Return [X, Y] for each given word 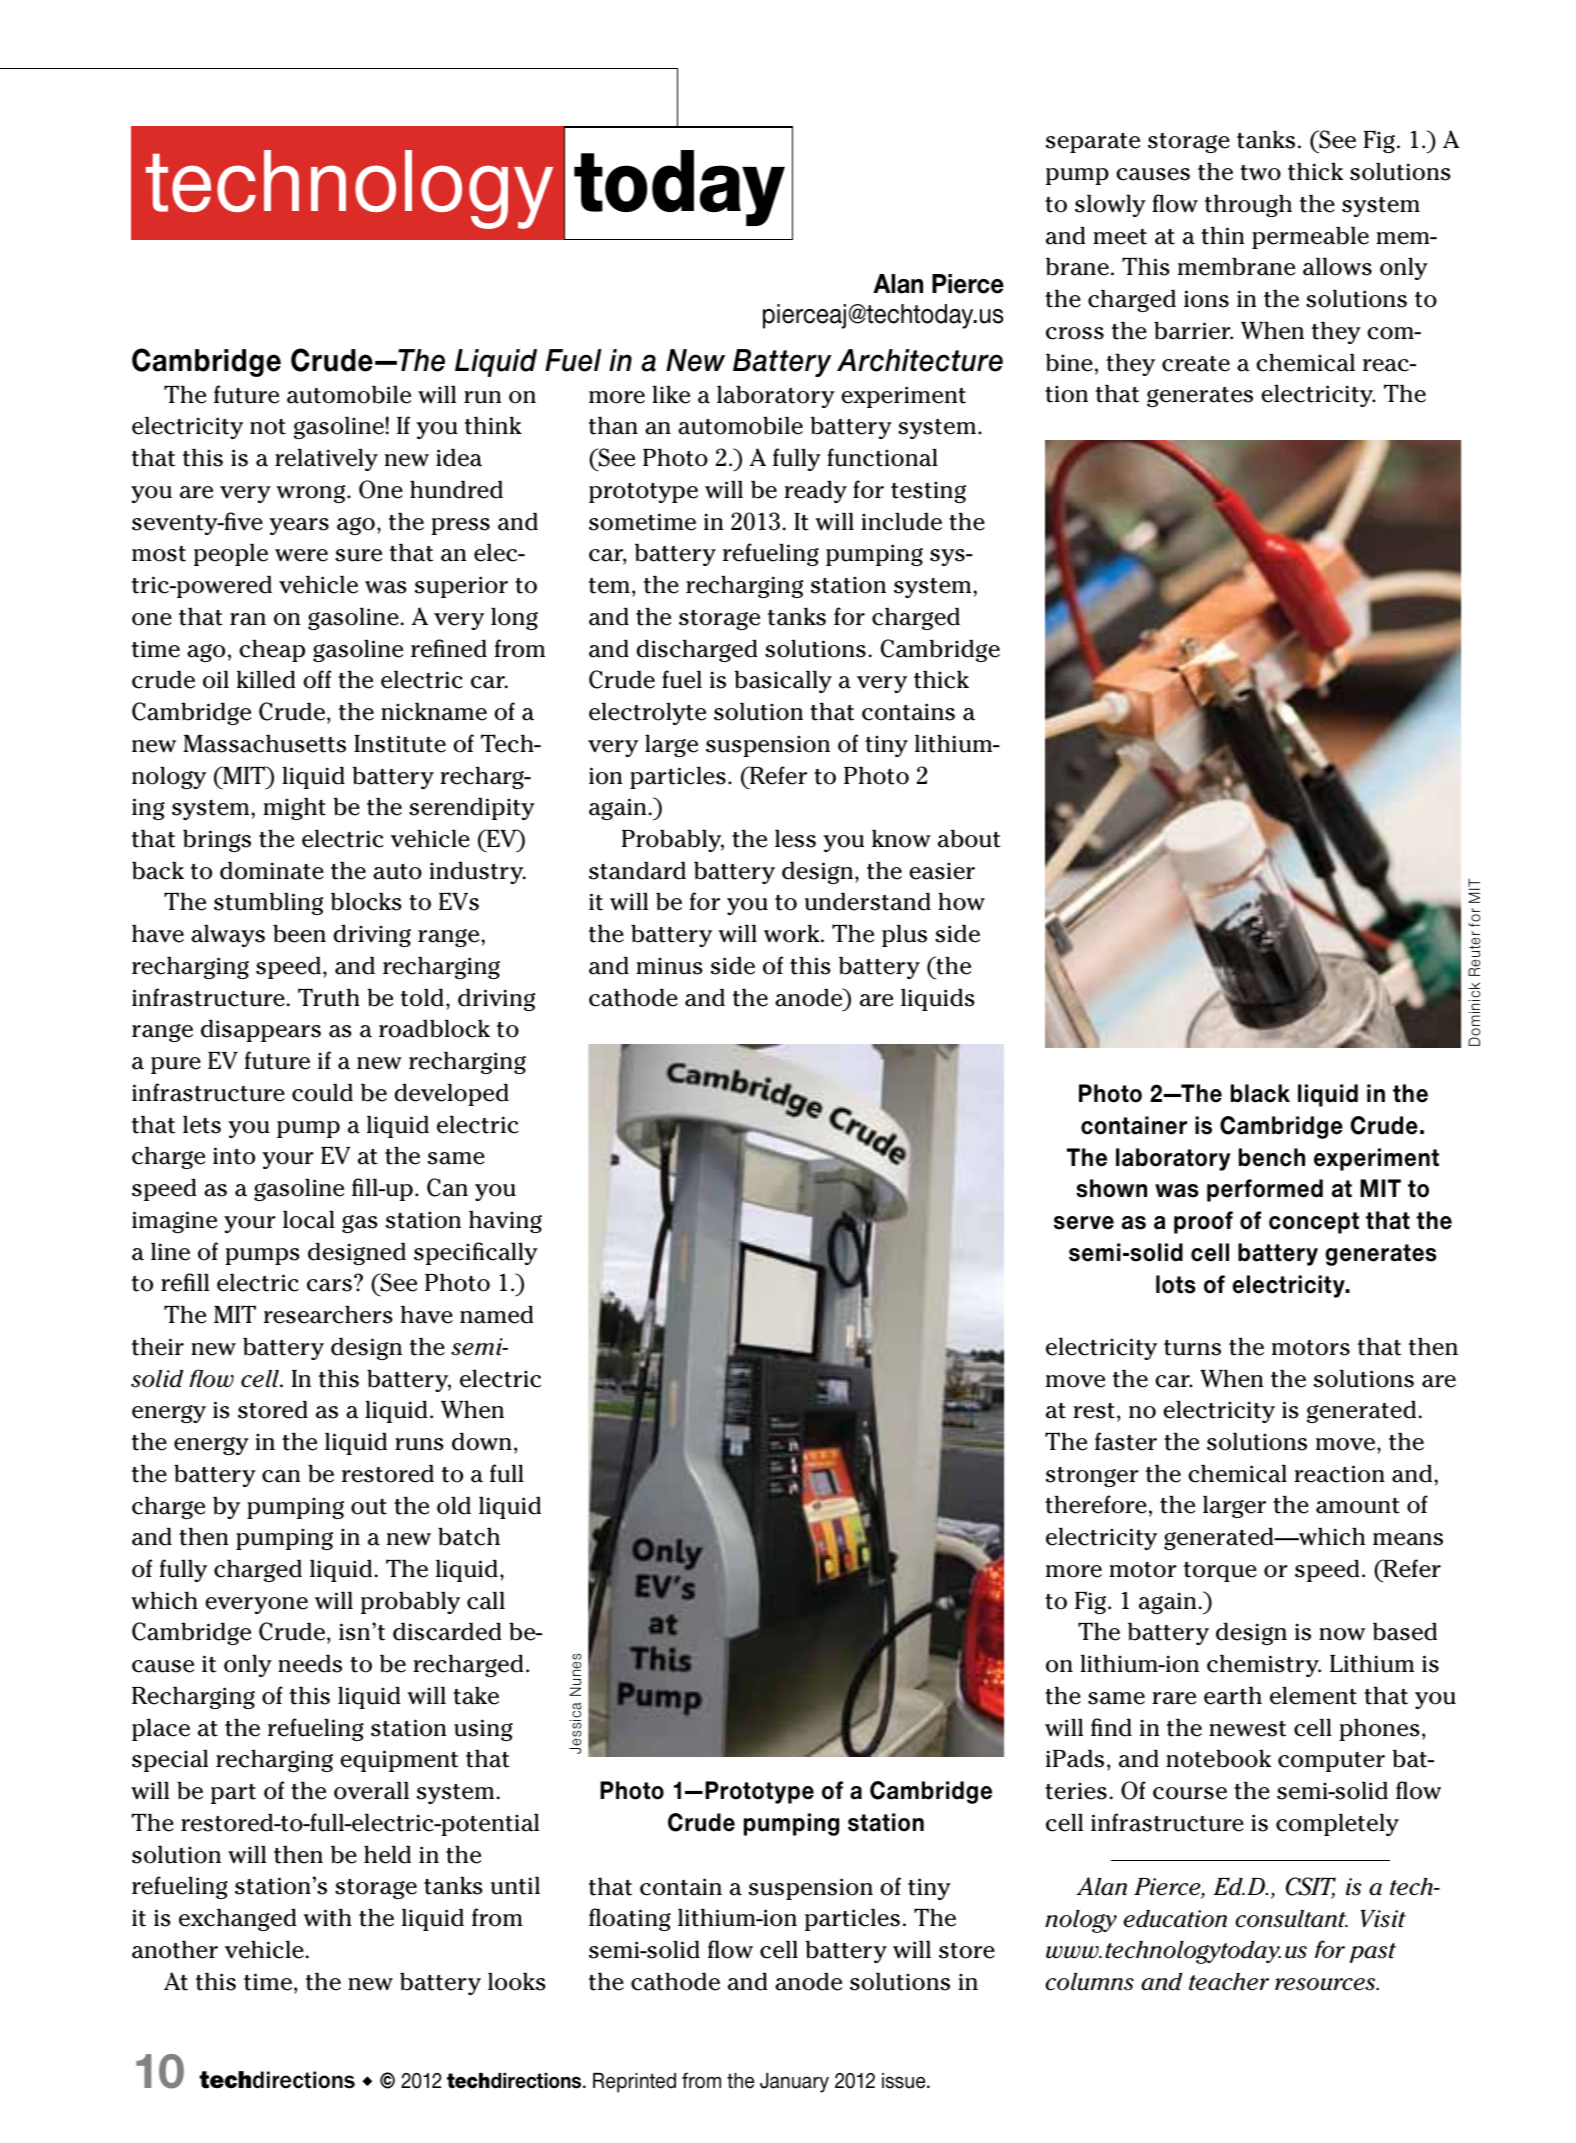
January [794, 2083]
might [294, 809]
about [969, 838]
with [327, 1917]
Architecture [920, 360]
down [482, 1441]
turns [1192, 1348]
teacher [1229, 1982]
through [1248, 206]
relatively [326, 459]
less [795, 839]
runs [419, 1444]
